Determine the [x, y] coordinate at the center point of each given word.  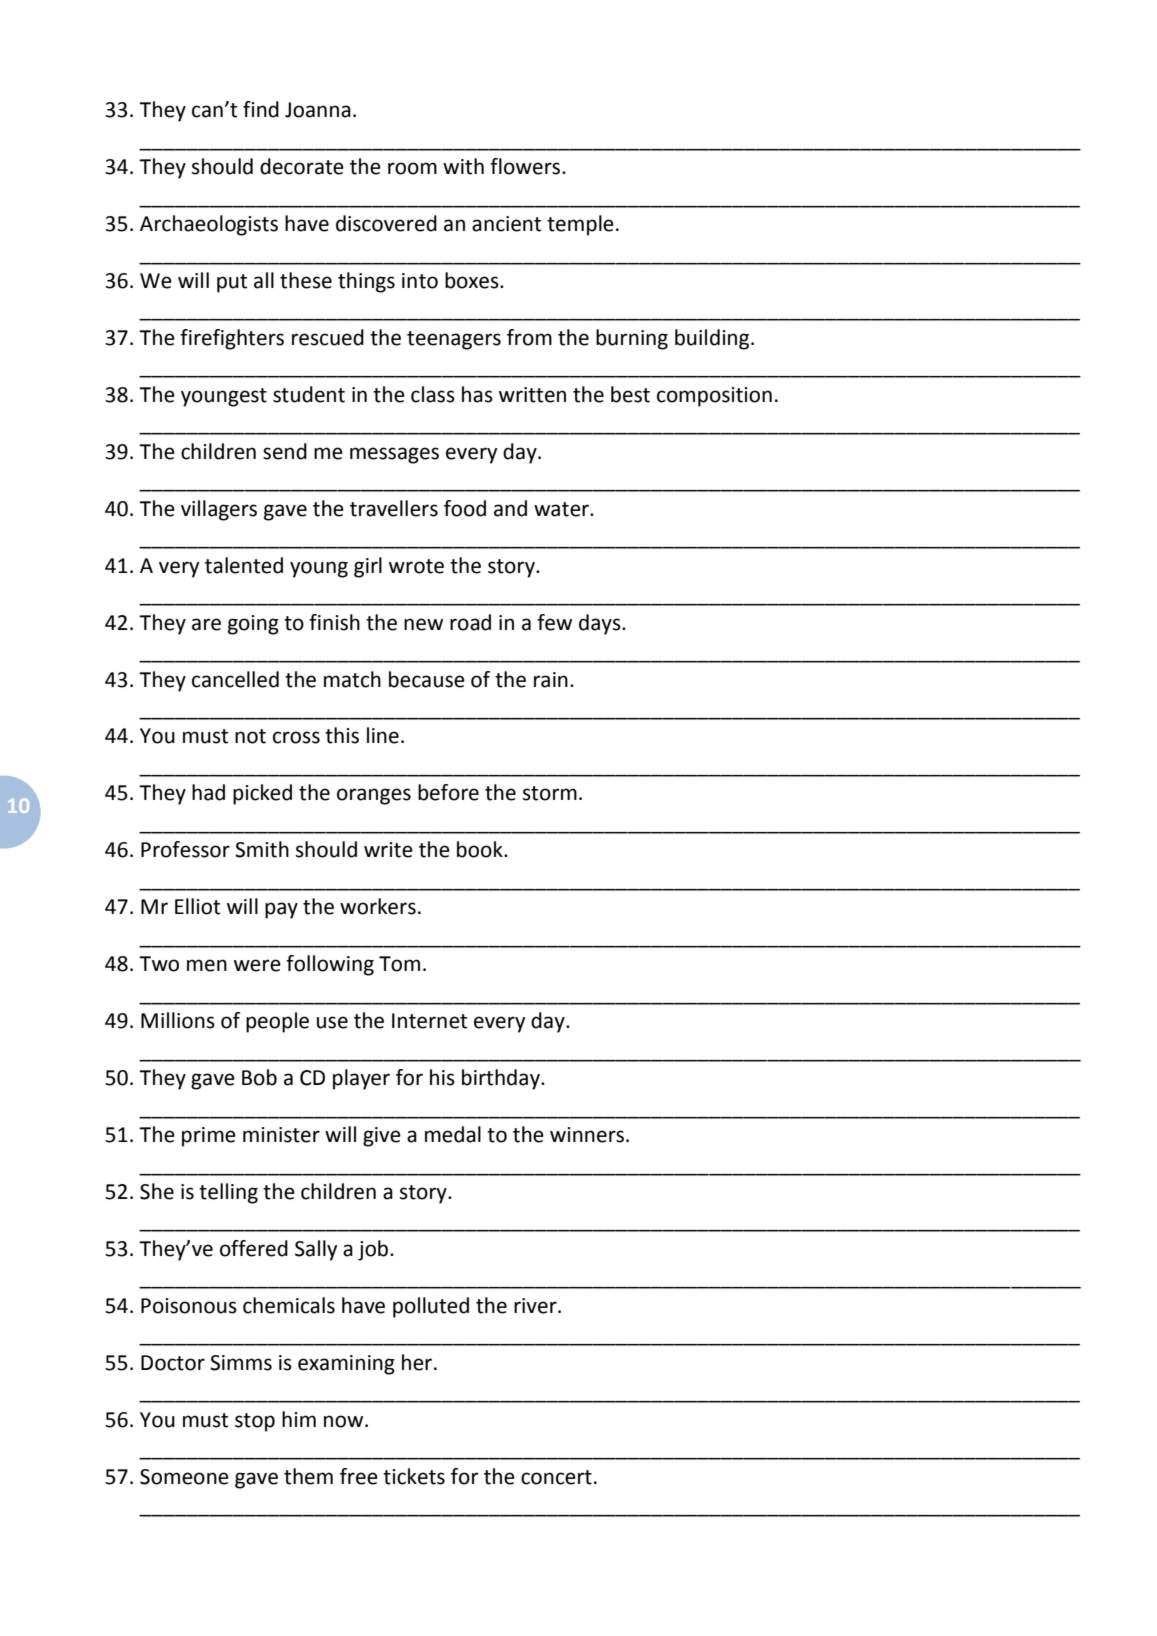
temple [580, 225]
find [261, 109]
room [412, 168]
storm [550, 793]
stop [255, 1422]
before [448, 792]
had [208, 792]
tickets [414, 1476]
